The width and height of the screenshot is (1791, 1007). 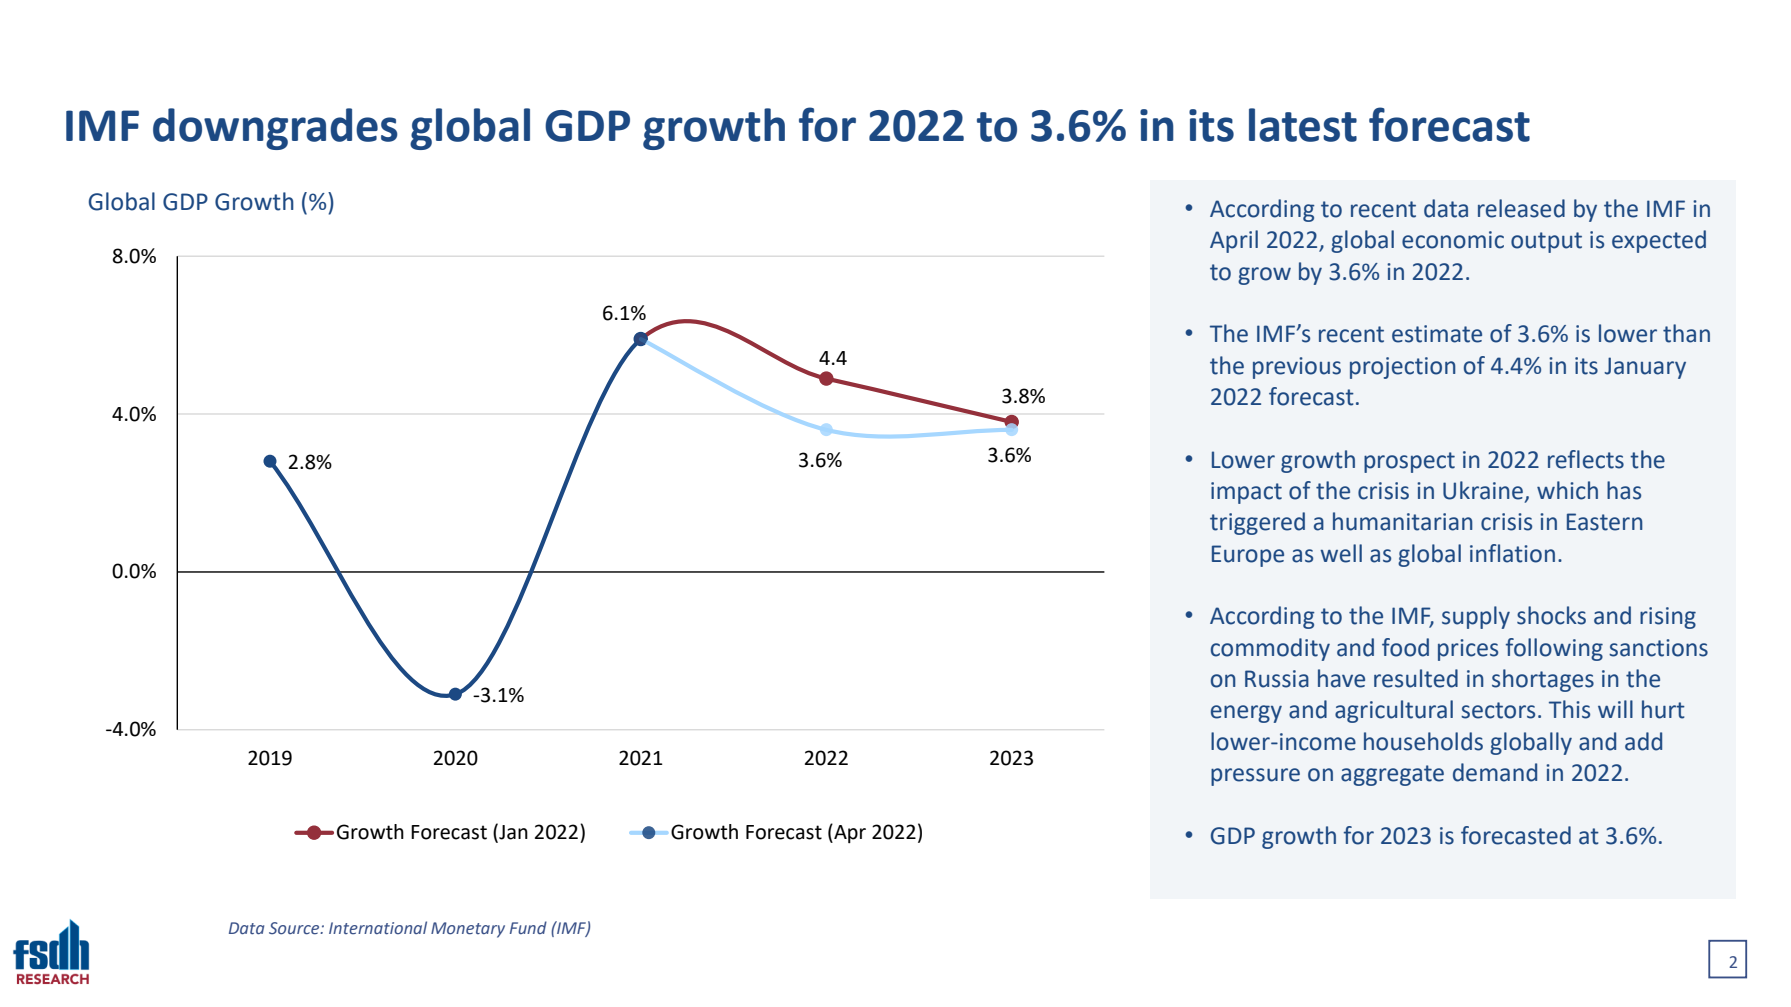 What do you see at coordinates (1586, 459) in the screenshot?
I see `reflects` at bounding box center [1586, 459].
